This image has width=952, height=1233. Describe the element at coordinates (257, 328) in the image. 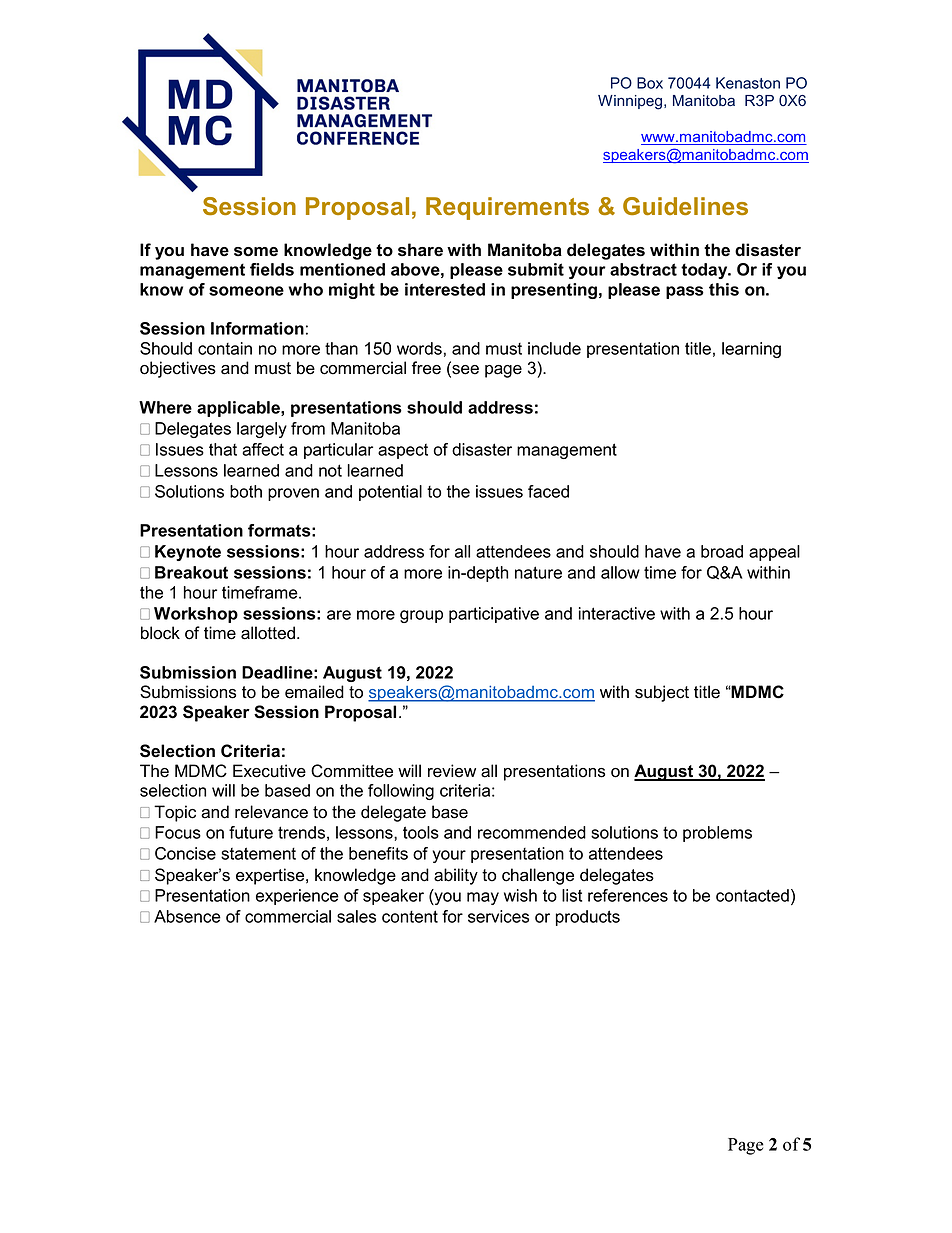

I see `Information` at that location.
